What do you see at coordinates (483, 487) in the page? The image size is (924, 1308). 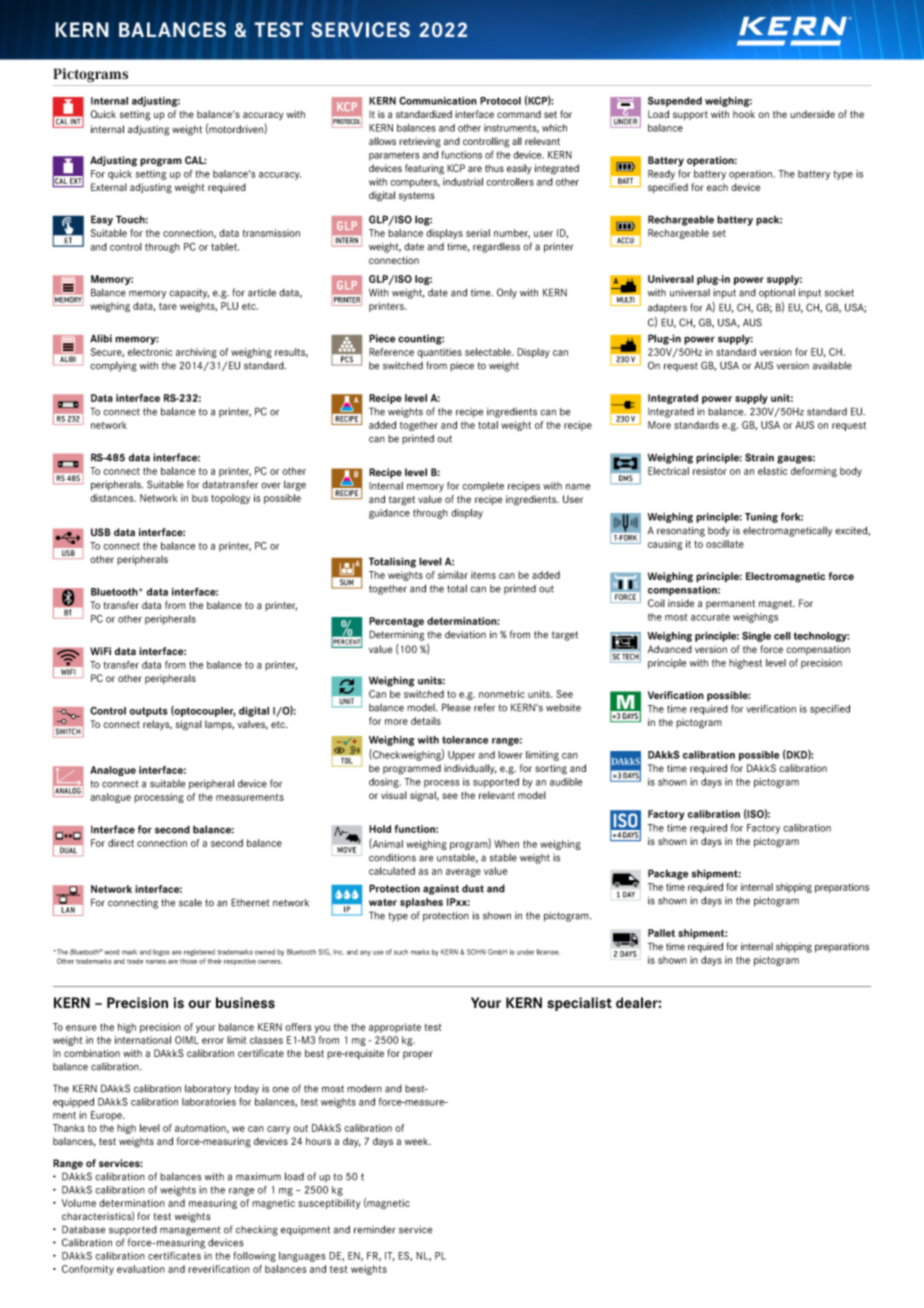 I see `complete` at bounding box center [483, 487].
